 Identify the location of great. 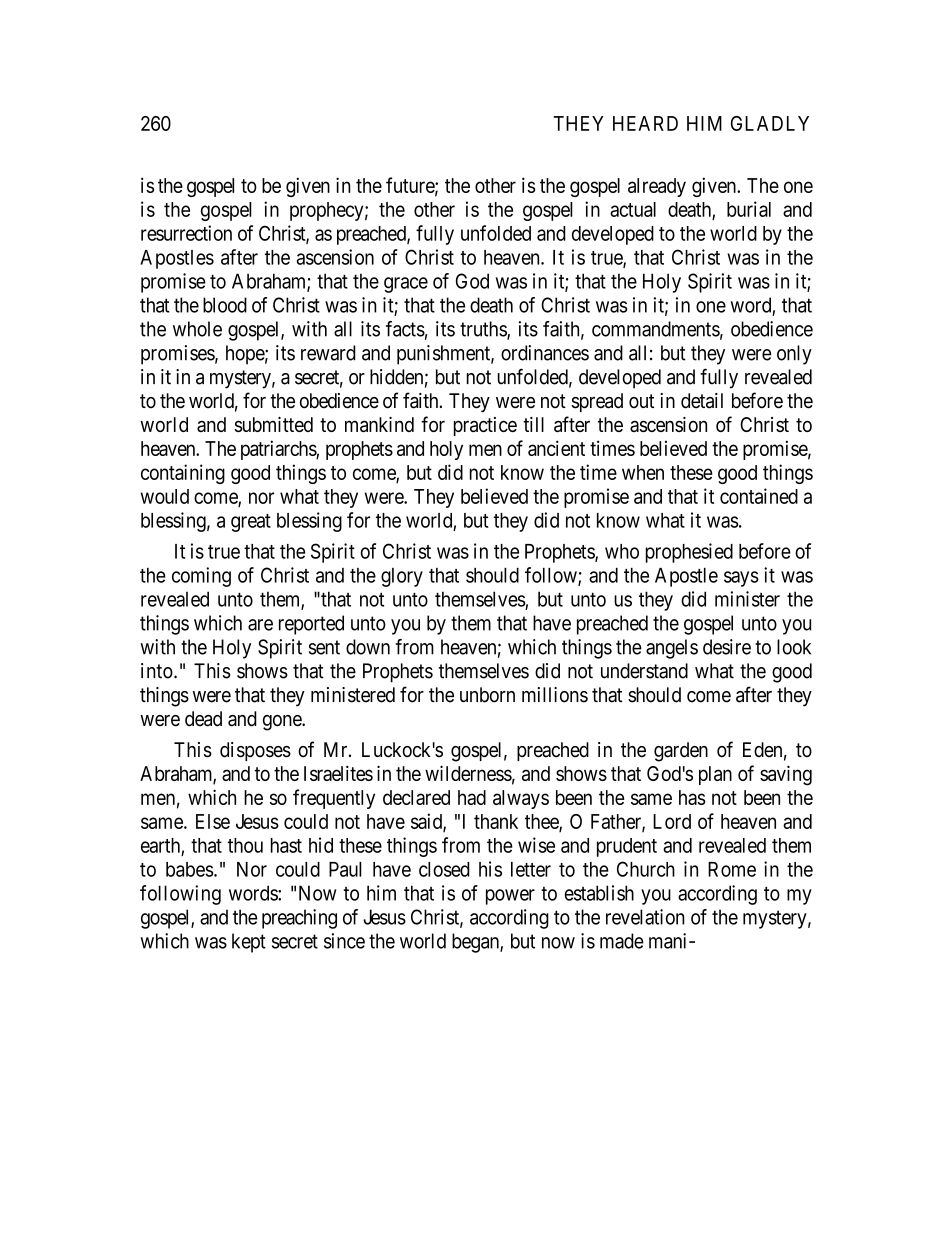
(251, 523).
